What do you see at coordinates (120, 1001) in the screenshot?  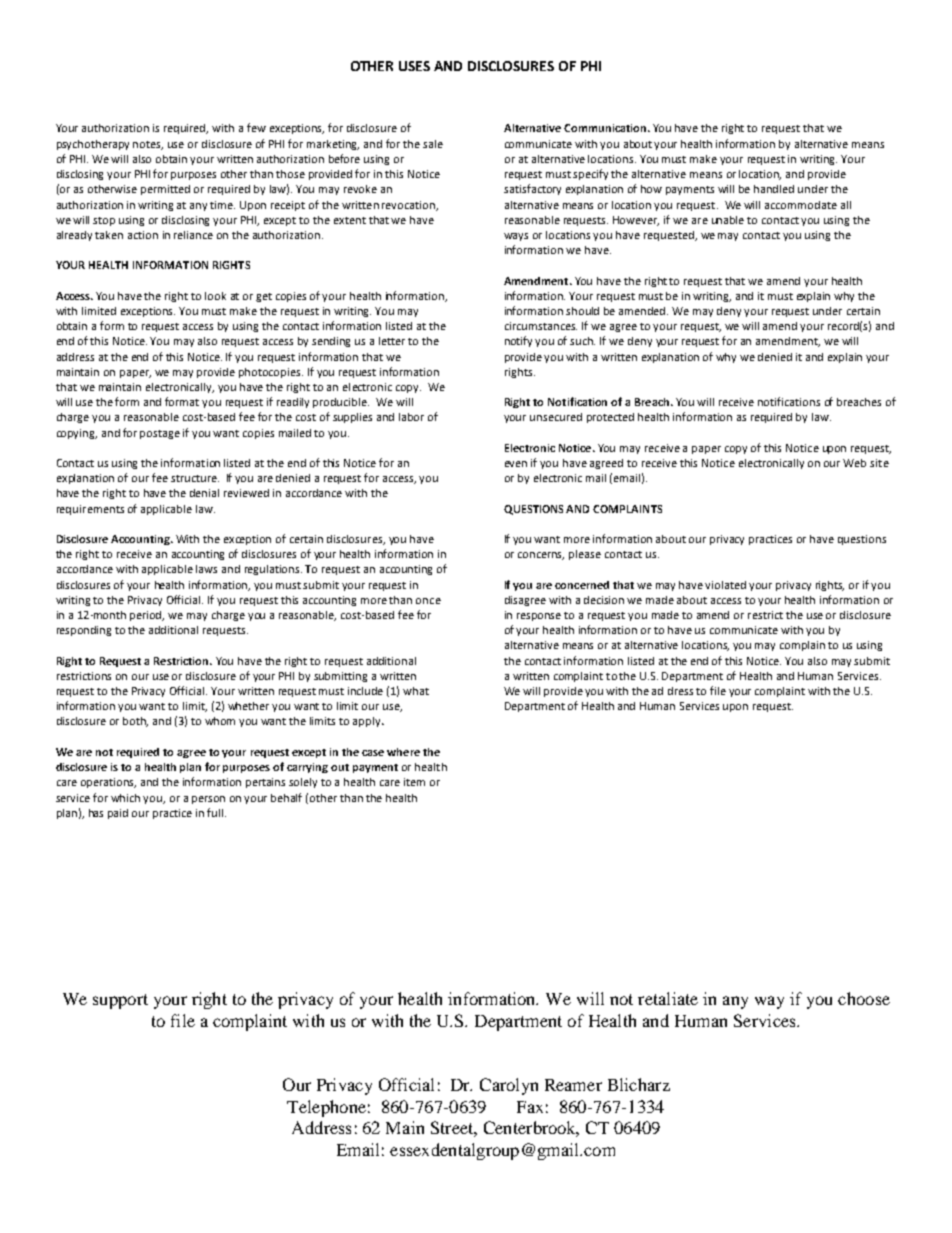 I see `support` at bounding box center [120, 1001].
